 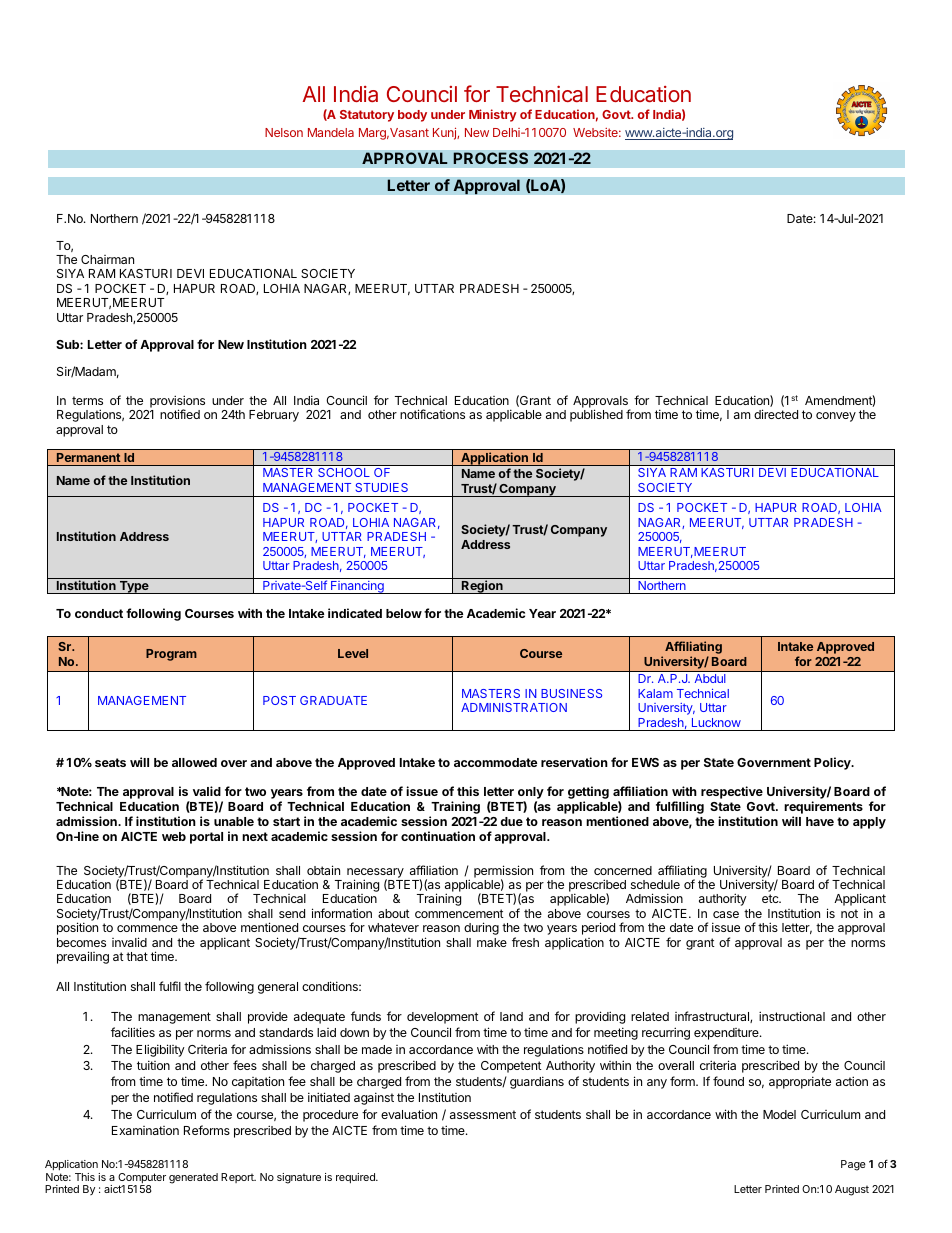 What do you see at coordinates (284, 132) in the page?
I see `Nelson` at bounding box center [284, 132].
